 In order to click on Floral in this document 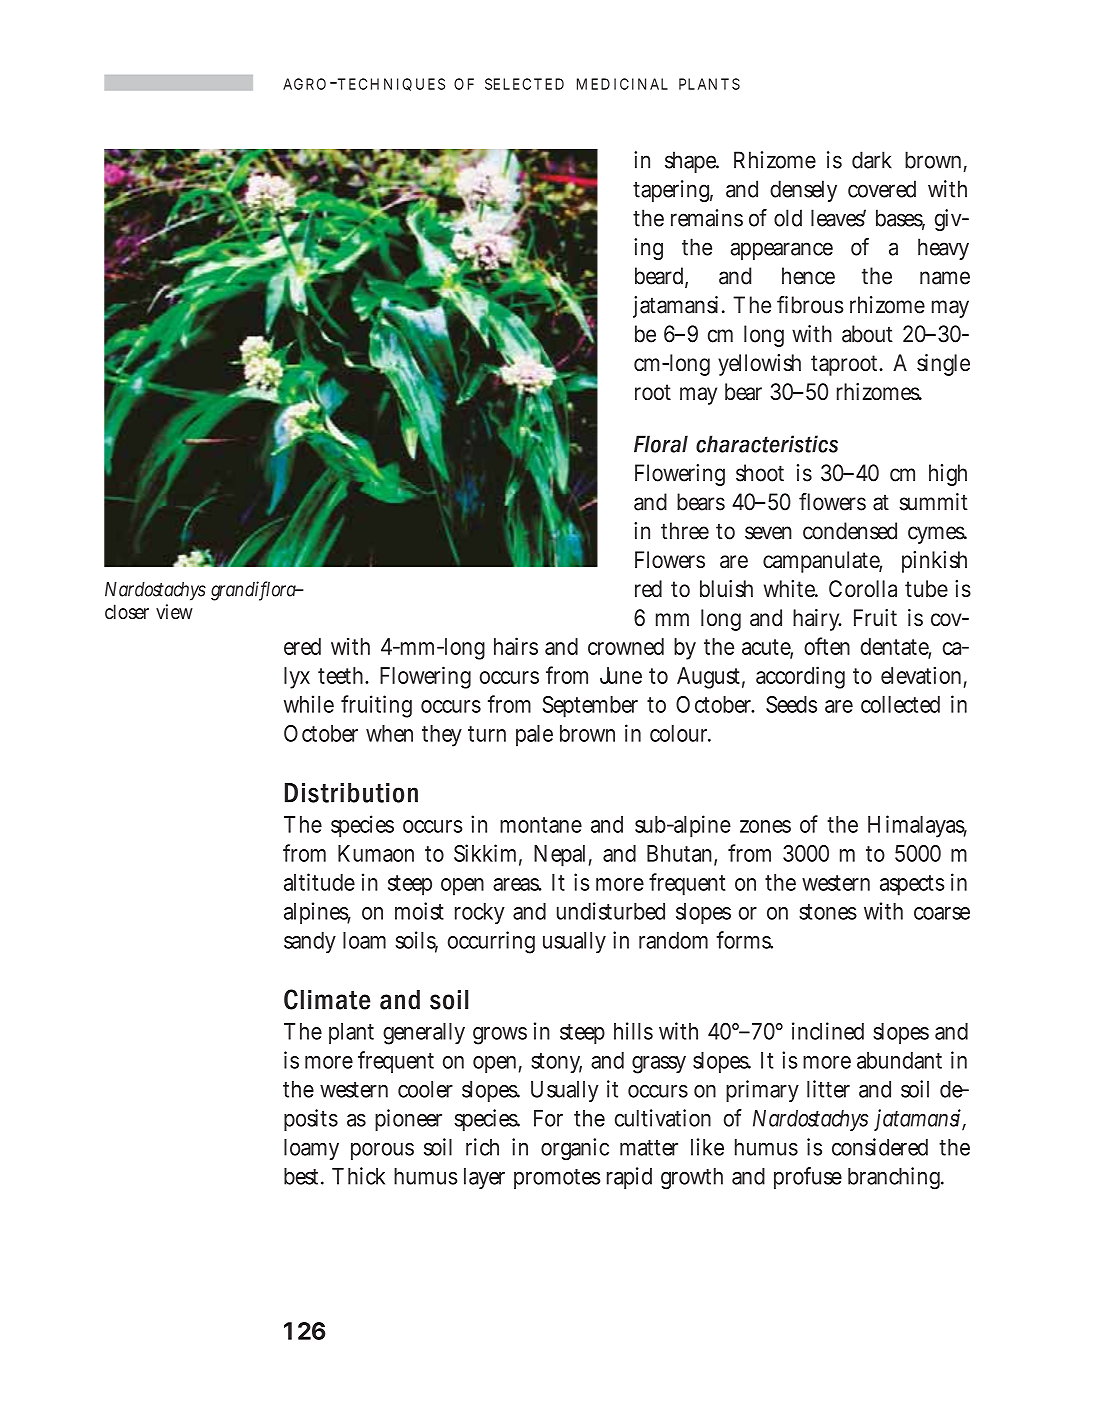, I will do `click(661, 444)`.
